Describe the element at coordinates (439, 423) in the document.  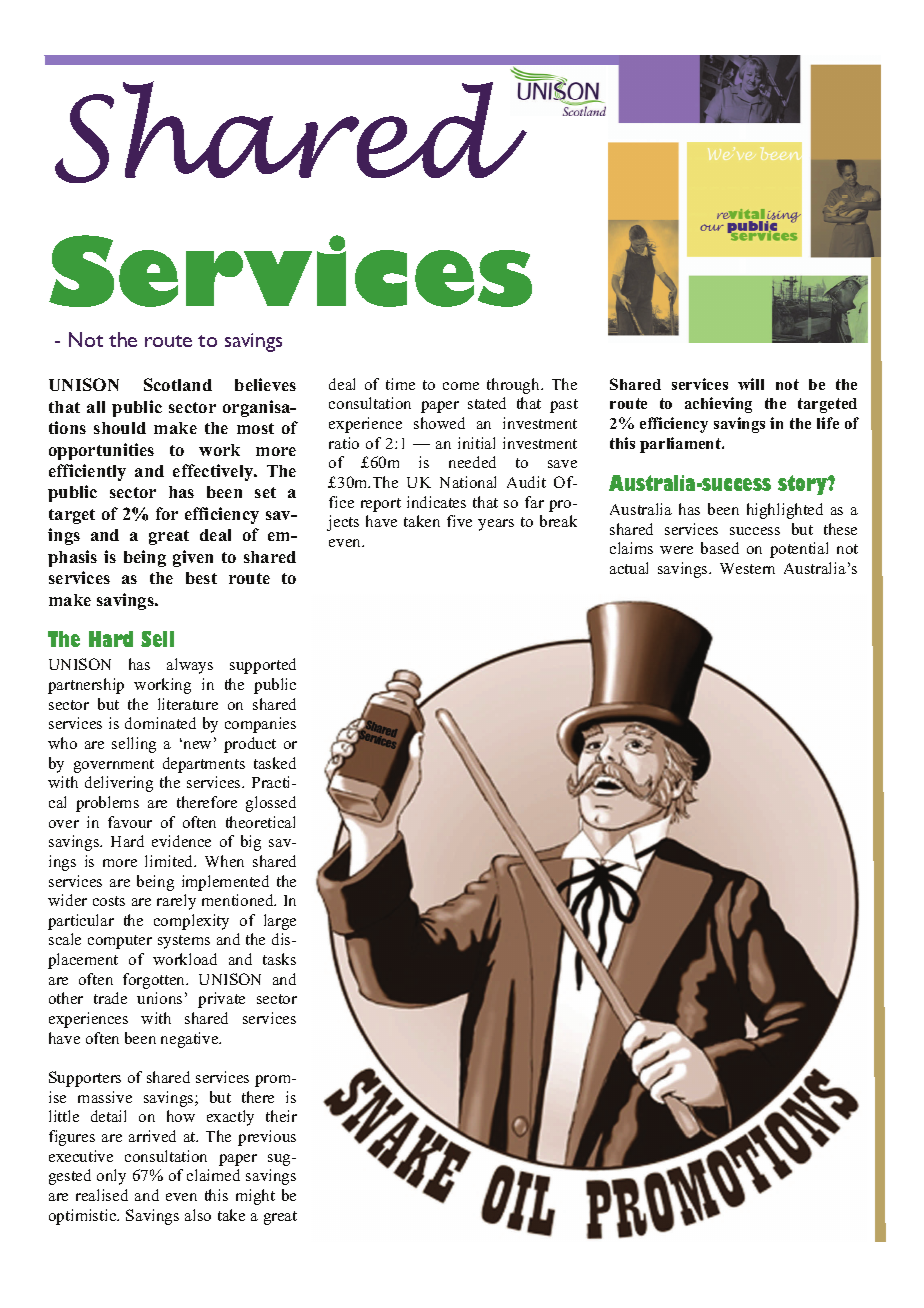
I see `showed` at that location.
